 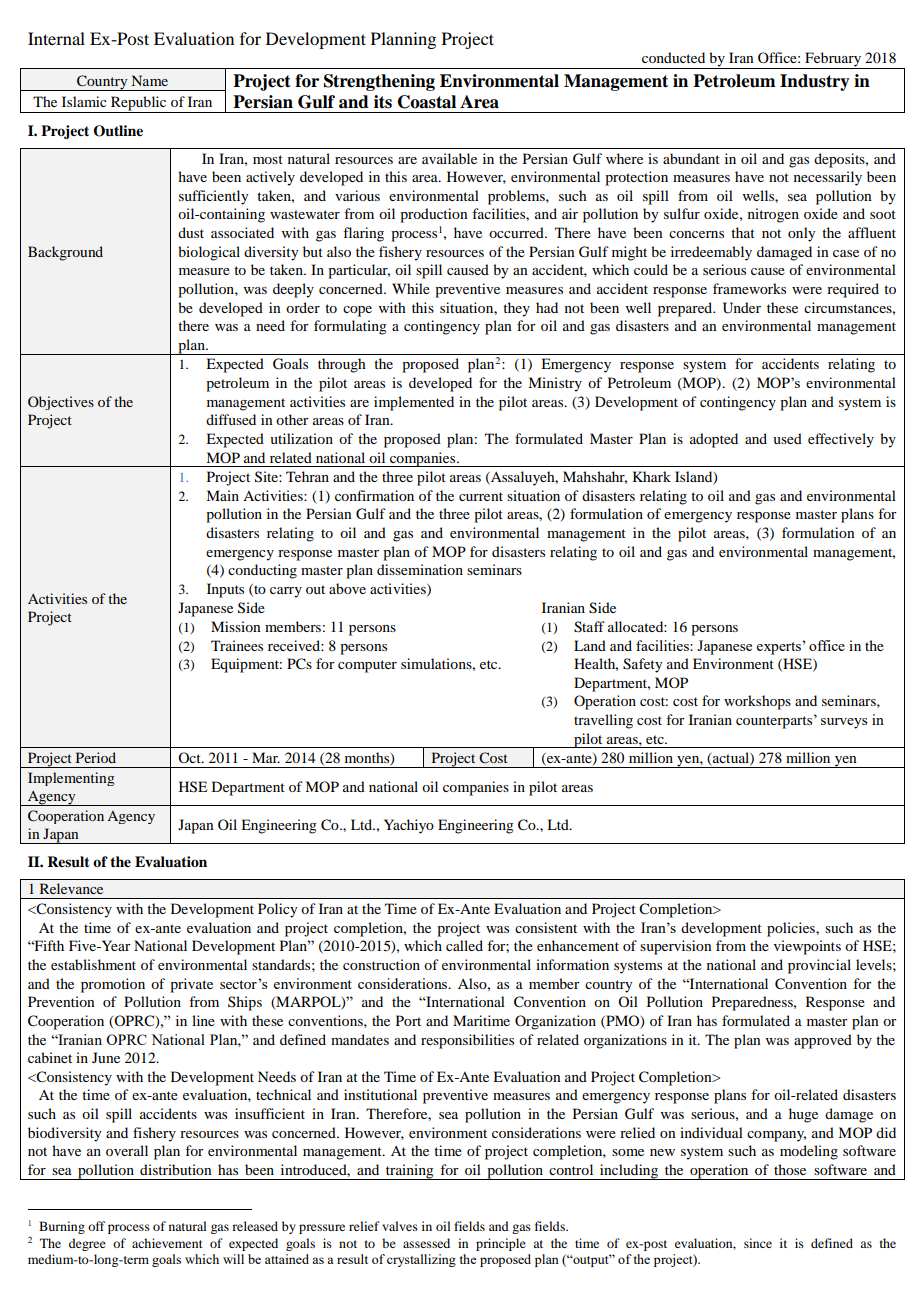 I want to click on viewpoints, so click(x=807, y=947).
